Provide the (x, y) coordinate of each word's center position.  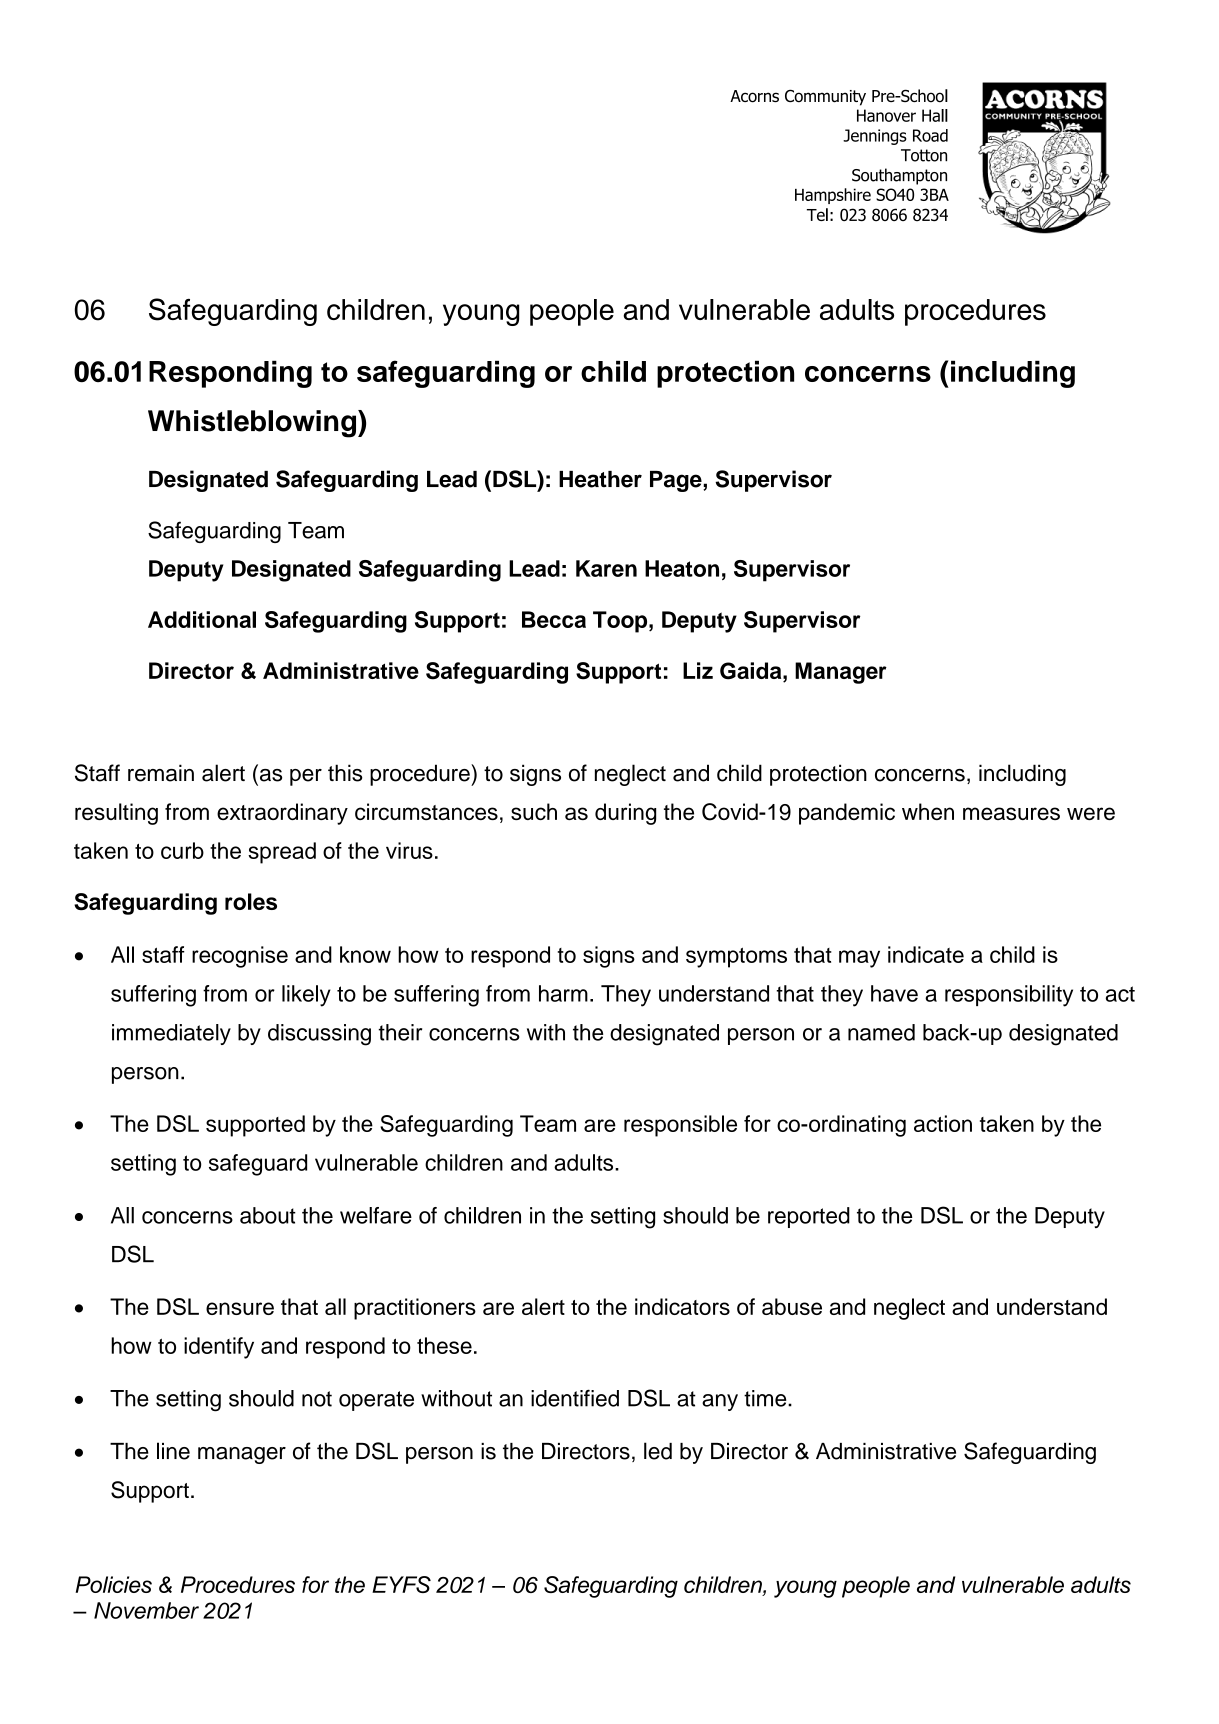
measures (1011, 813)
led (658, 1451)
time (766, 1398)
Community (825, 97)
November (146, 1610)
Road (930, 135)
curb (182, 850)
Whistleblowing (253, 424)
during (625, 814)
